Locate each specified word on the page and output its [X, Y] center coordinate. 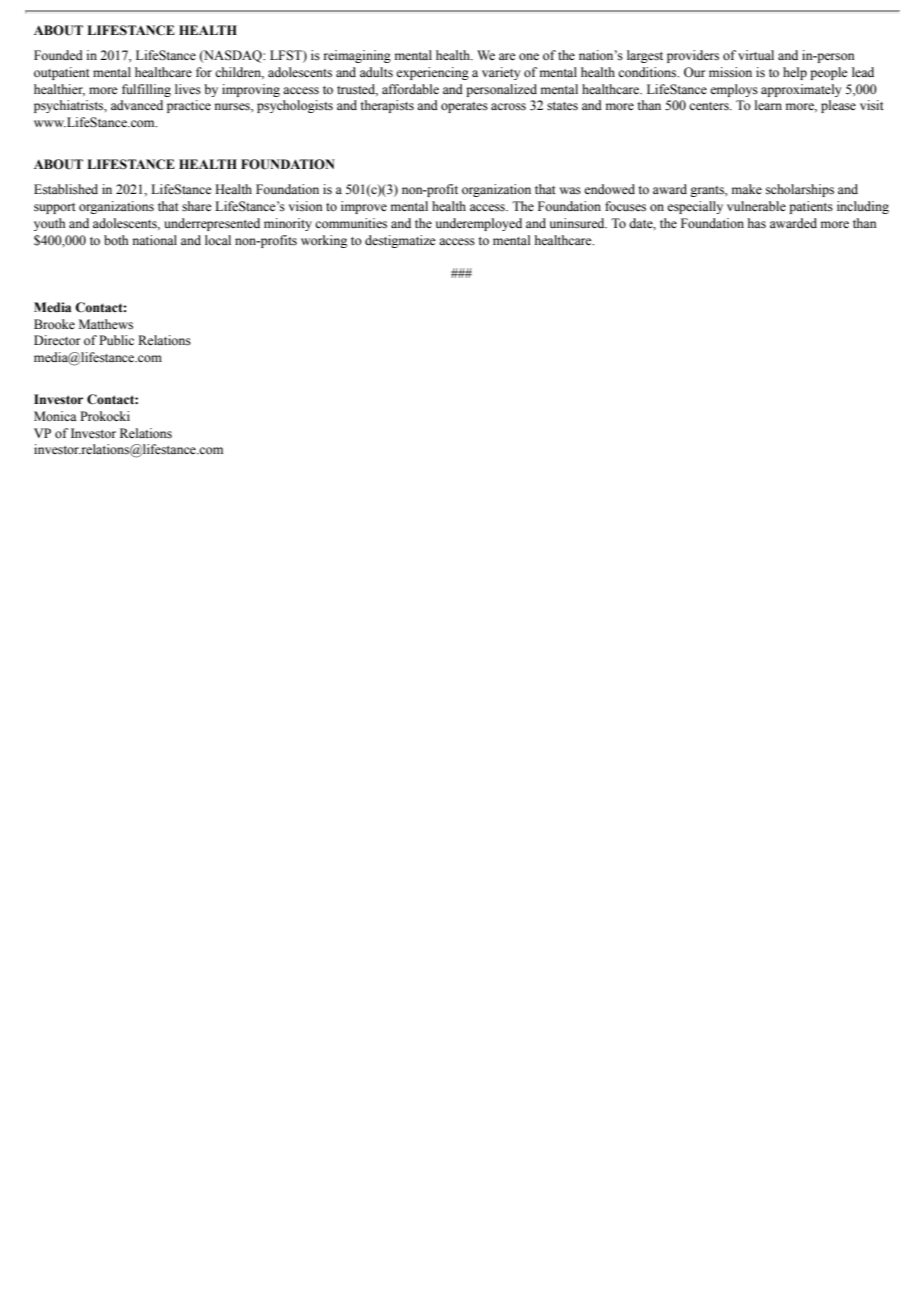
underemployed [479, 224]
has [757, 223]
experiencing [432, 73]
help [795, 73]
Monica [55, 416]
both [116, 240]
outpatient [62, 73]
